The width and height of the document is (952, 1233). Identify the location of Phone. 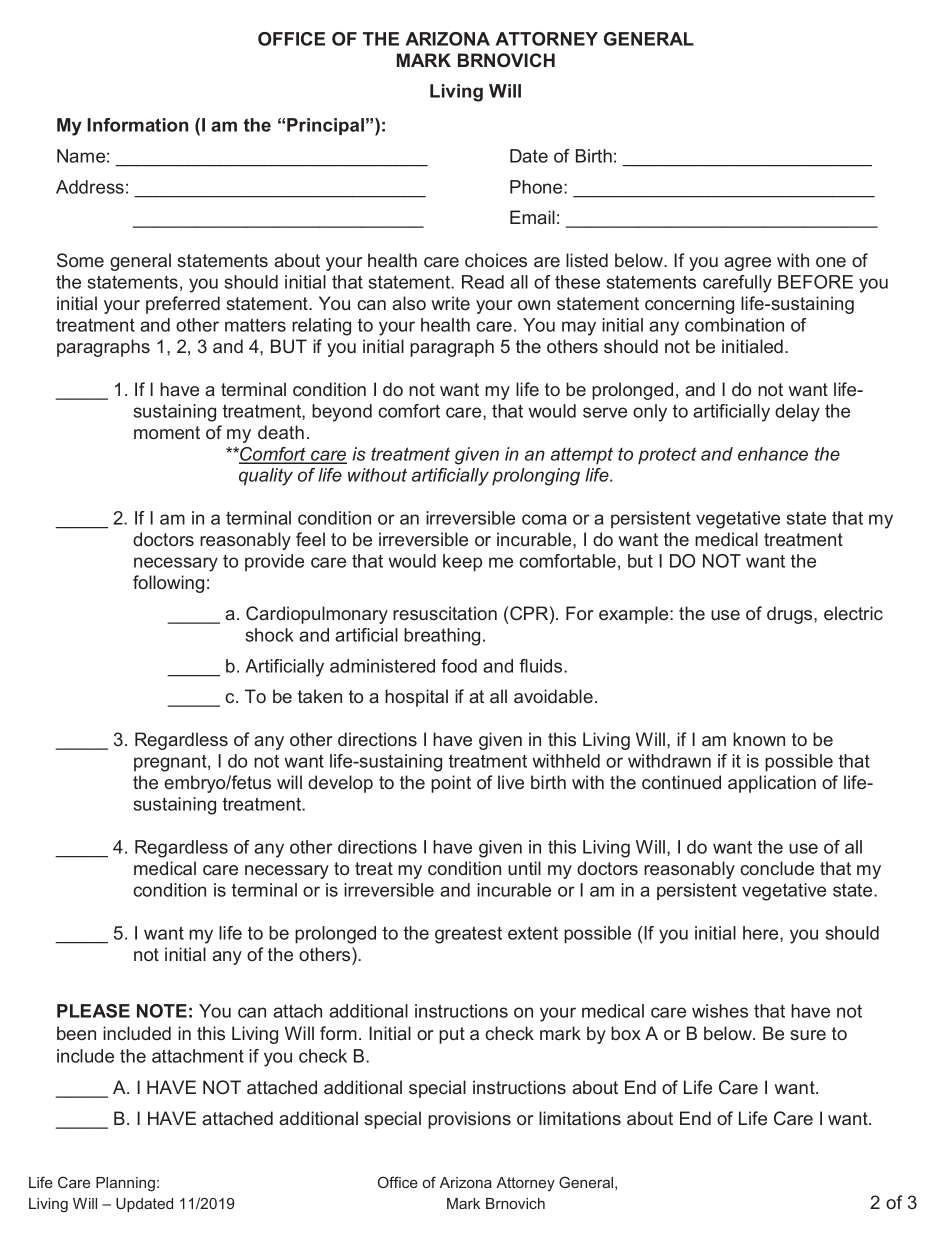
(537, 187).
